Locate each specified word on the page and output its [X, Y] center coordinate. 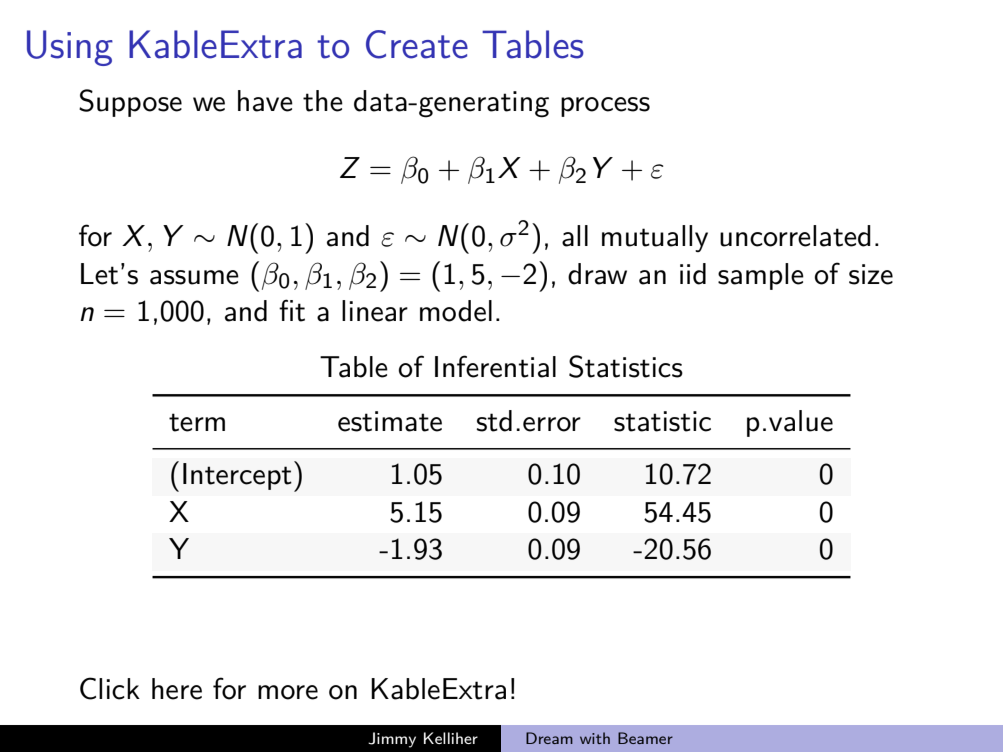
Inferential [495, 366]
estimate [390, 421]
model [456, 311]
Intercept [237, 476]
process [605, 107]
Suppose [130, 103]
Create [417, 44]
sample [761, 276]
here [177, 689]
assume [194, 277]
